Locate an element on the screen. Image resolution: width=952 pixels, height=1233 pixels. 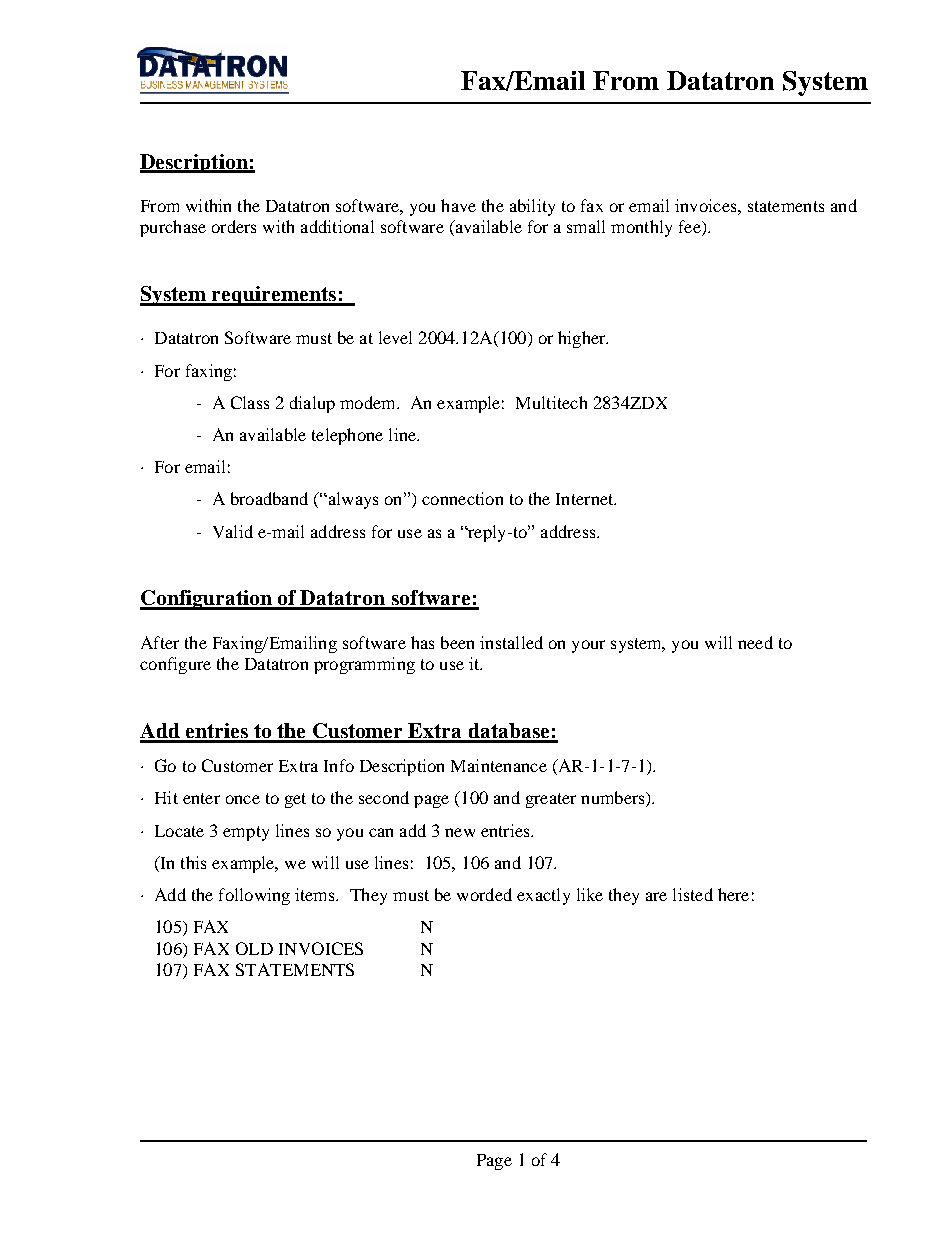
Configuration is located at coordinates (207, 600).
